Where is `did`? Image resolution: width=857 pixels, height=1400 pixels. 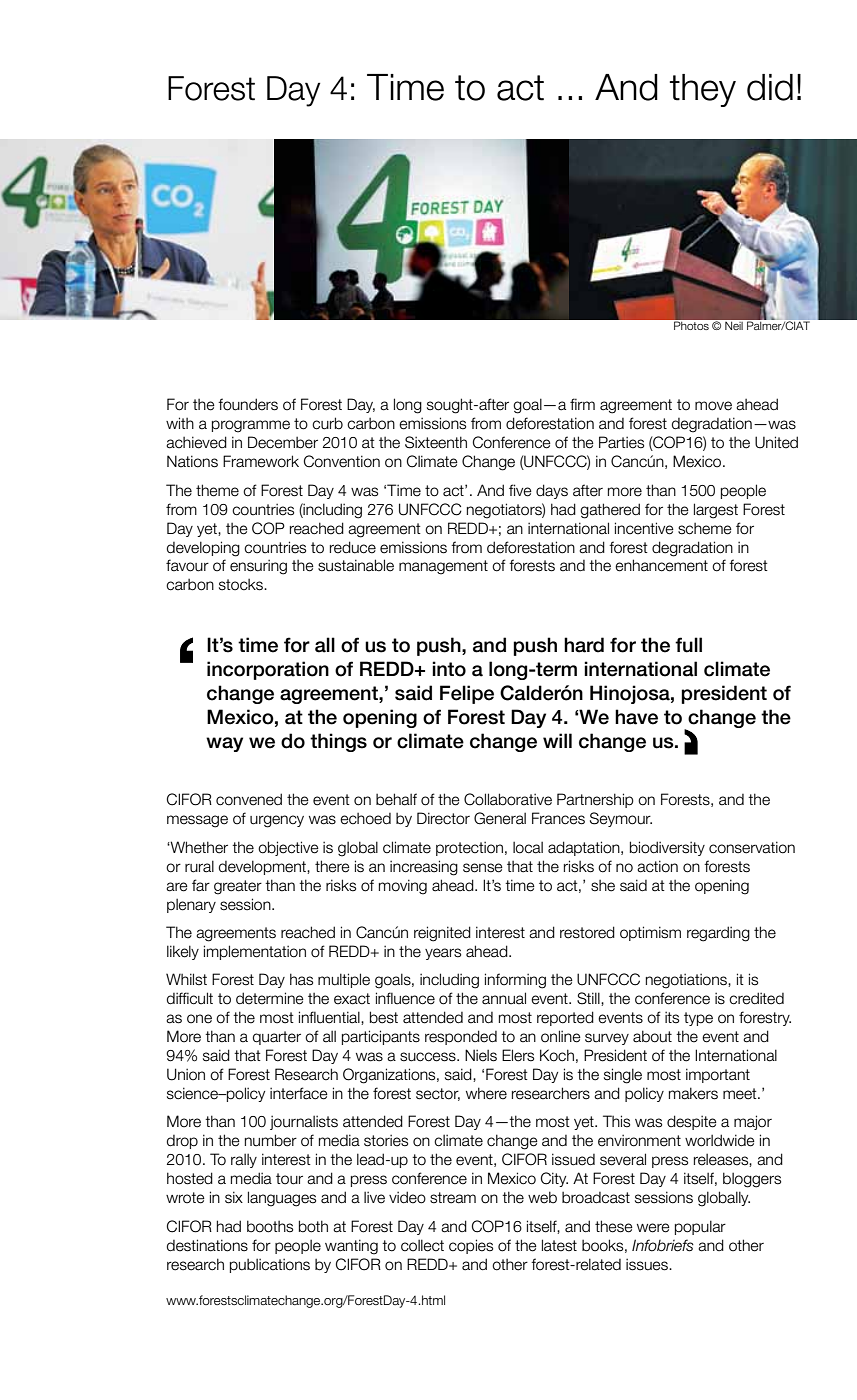 did is located at coordinates (770, 87).
